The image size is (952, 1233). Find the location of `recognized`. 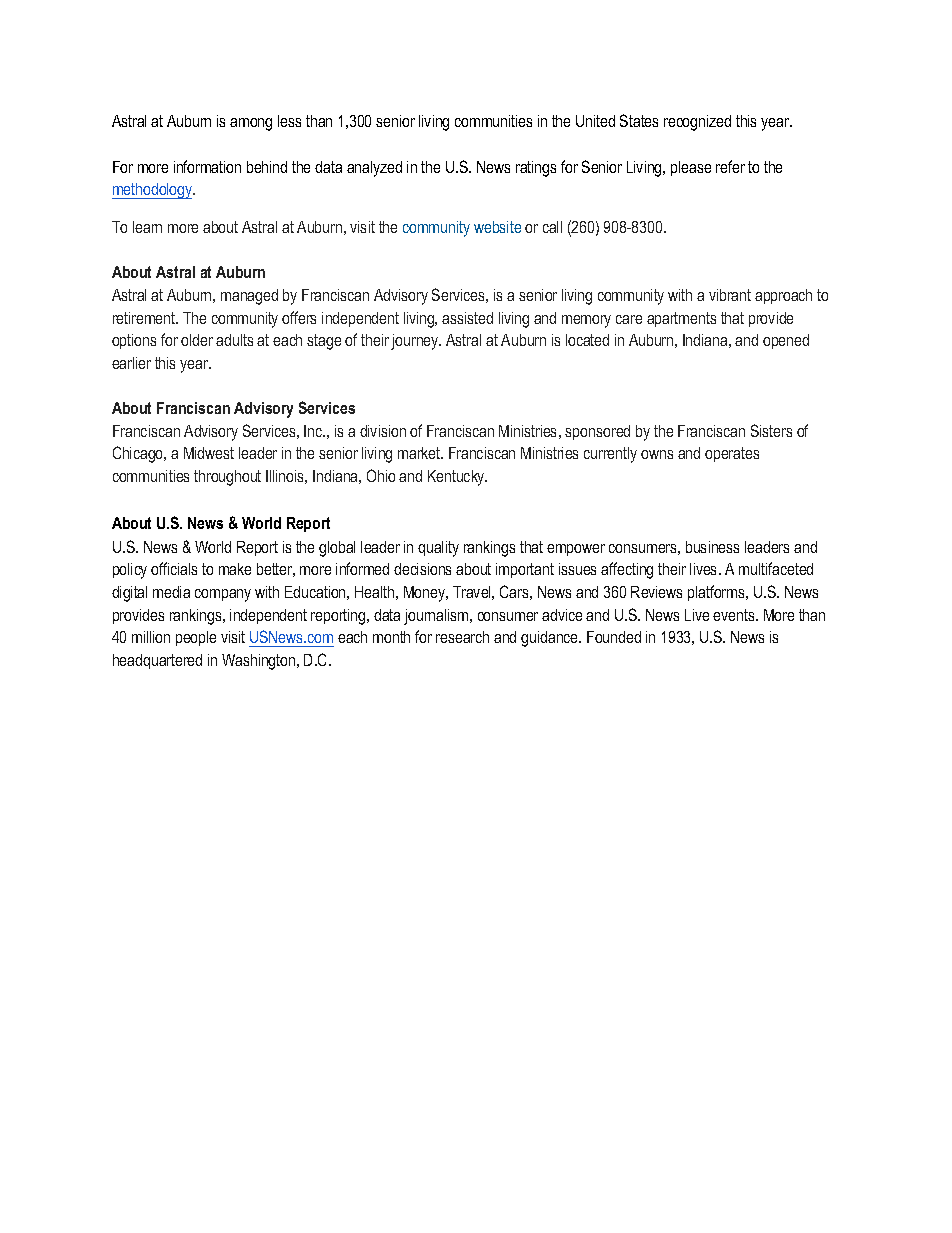

recognized is located at coordinates (697, 123).
